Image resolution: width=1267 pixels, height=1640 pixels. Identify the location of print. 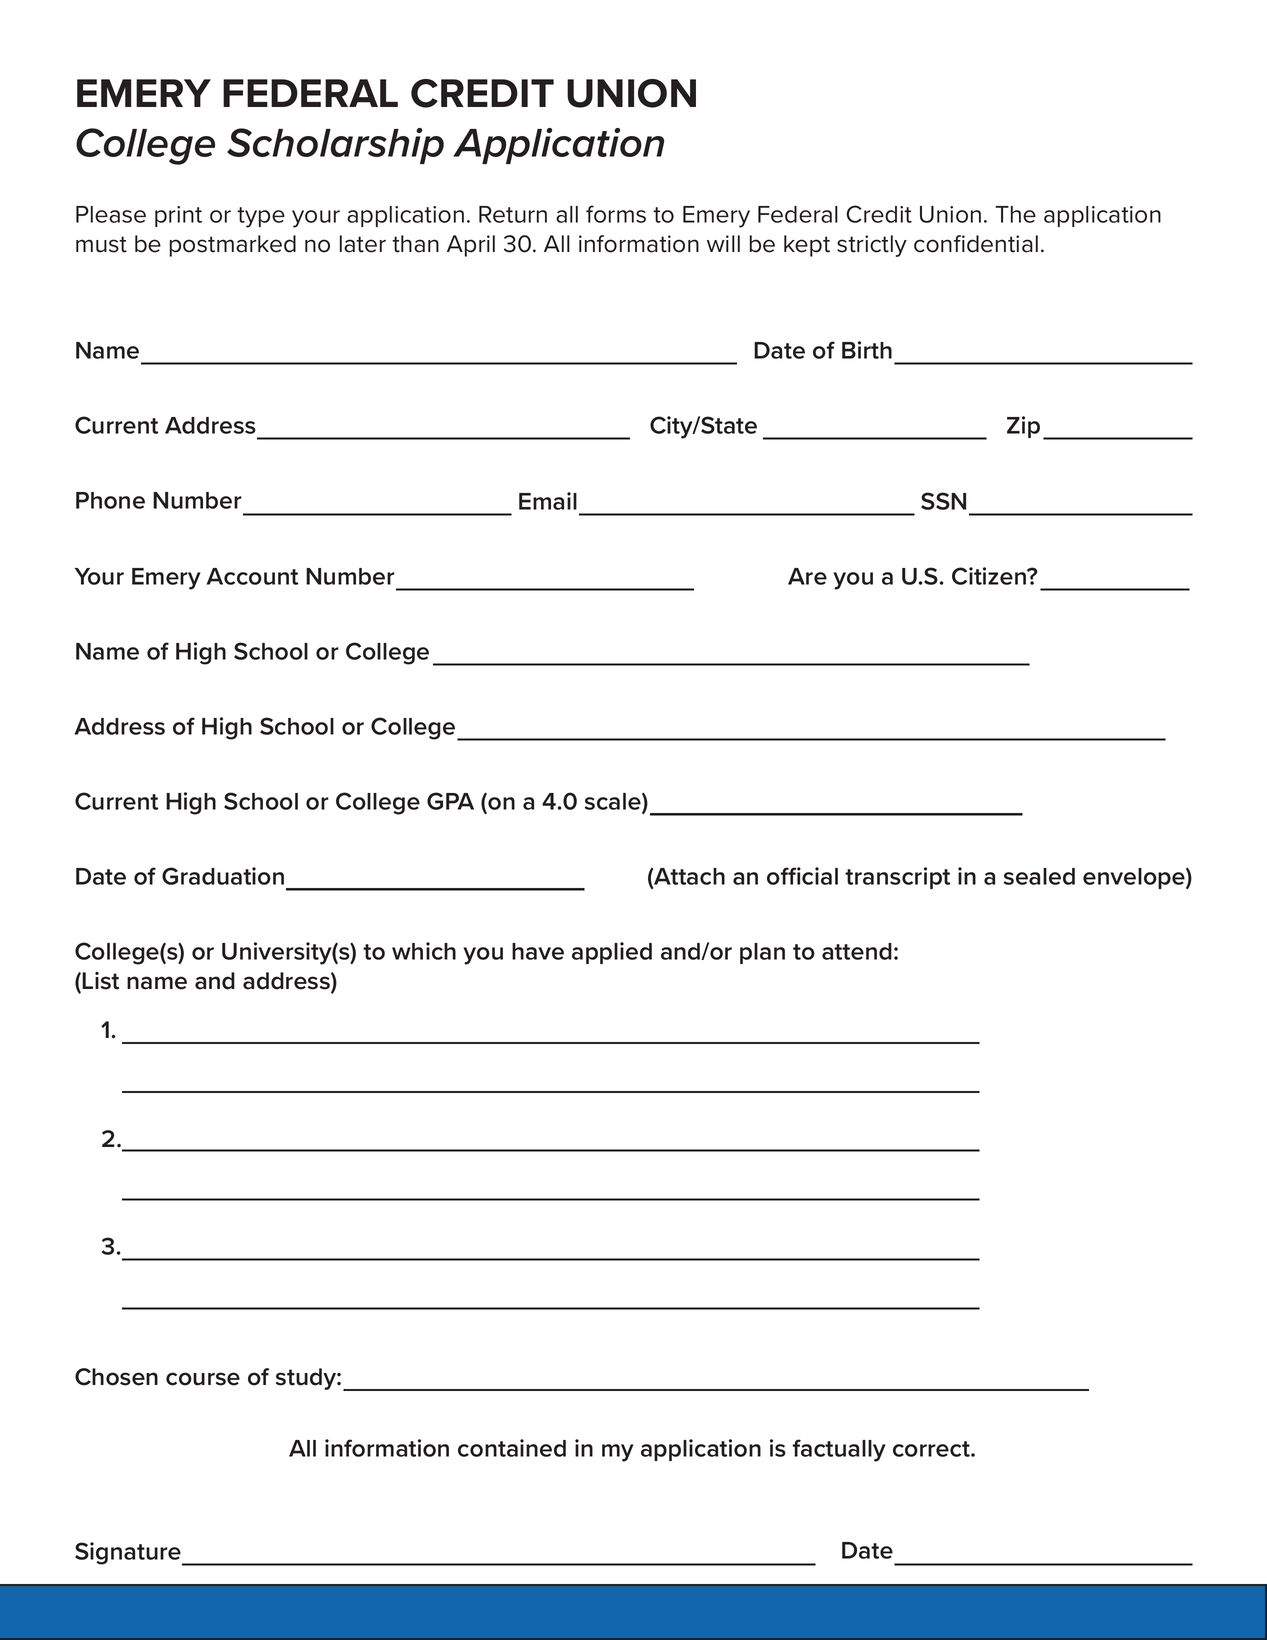
(178, 216).
